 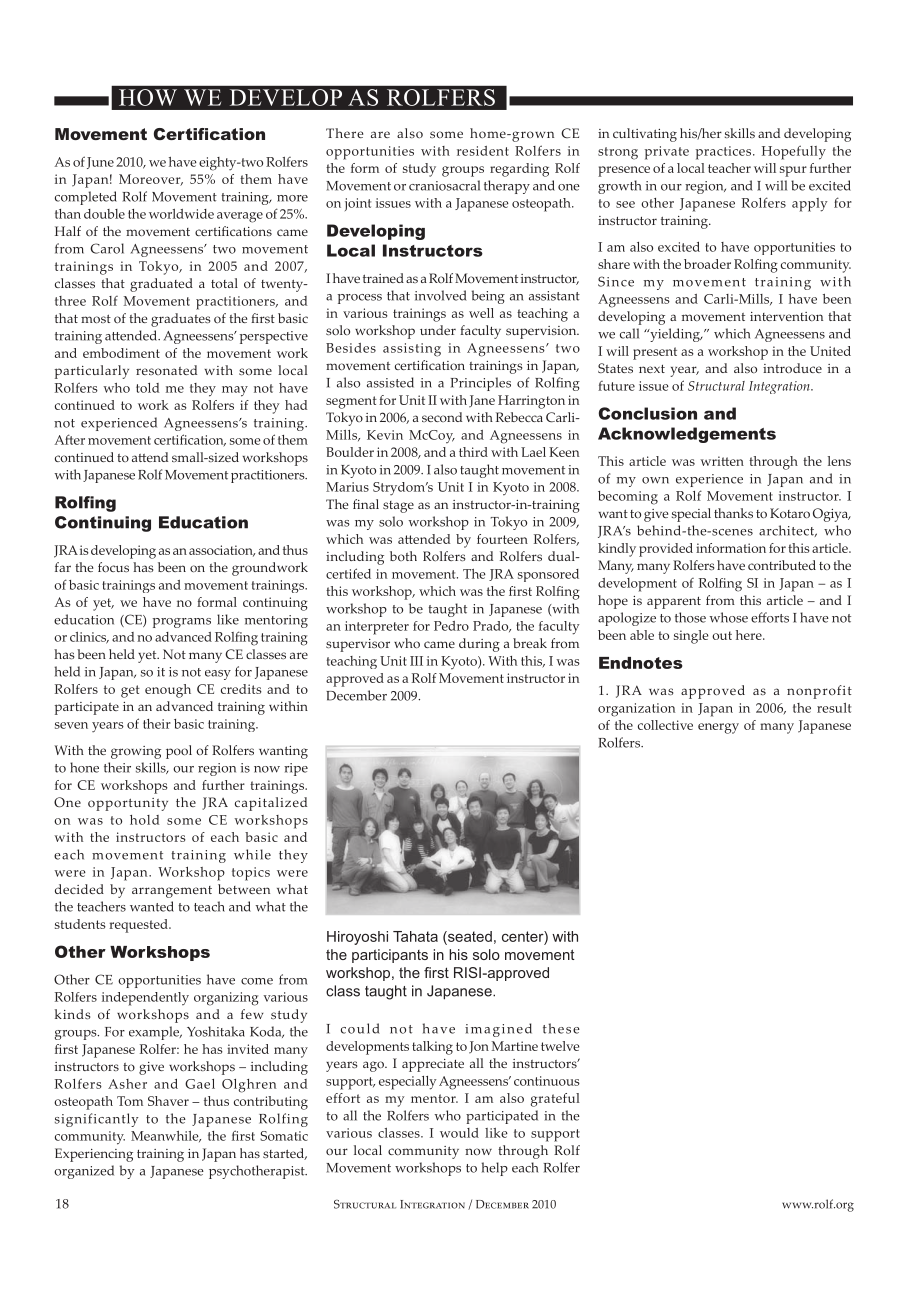 I want to click on arrangement, so click(x=172, y=892).
